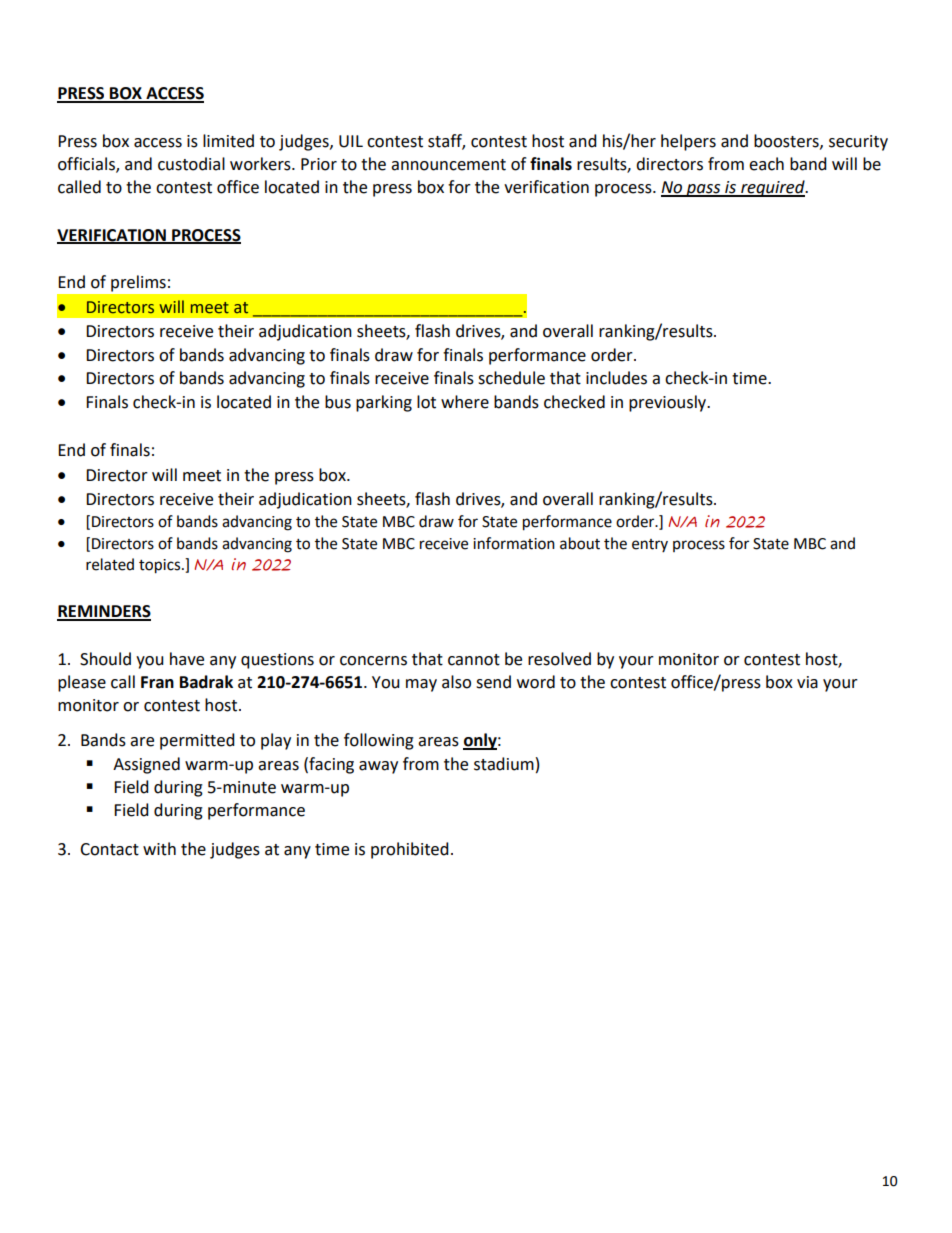 The image size is (952, 1233). Describe the element at coordinates (338, 402) in the document. I see `bus` at that location.
